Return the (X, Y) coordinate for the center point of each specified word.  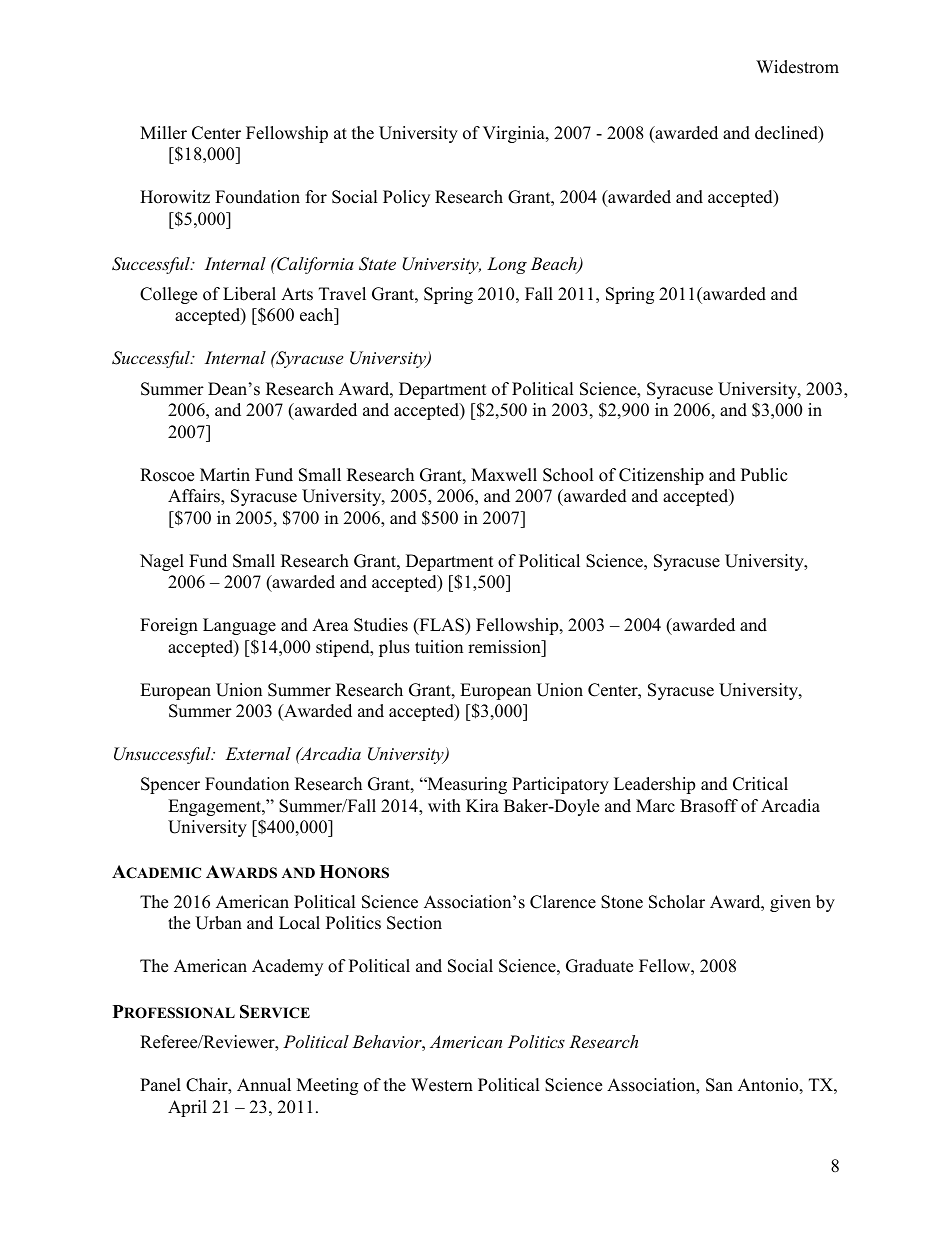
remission (505, 647)
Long (507, 265)
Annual (264, 1085)
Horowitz (175, 197)
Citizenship (661, 476)
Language (239, 626)
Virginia (515, 134)
